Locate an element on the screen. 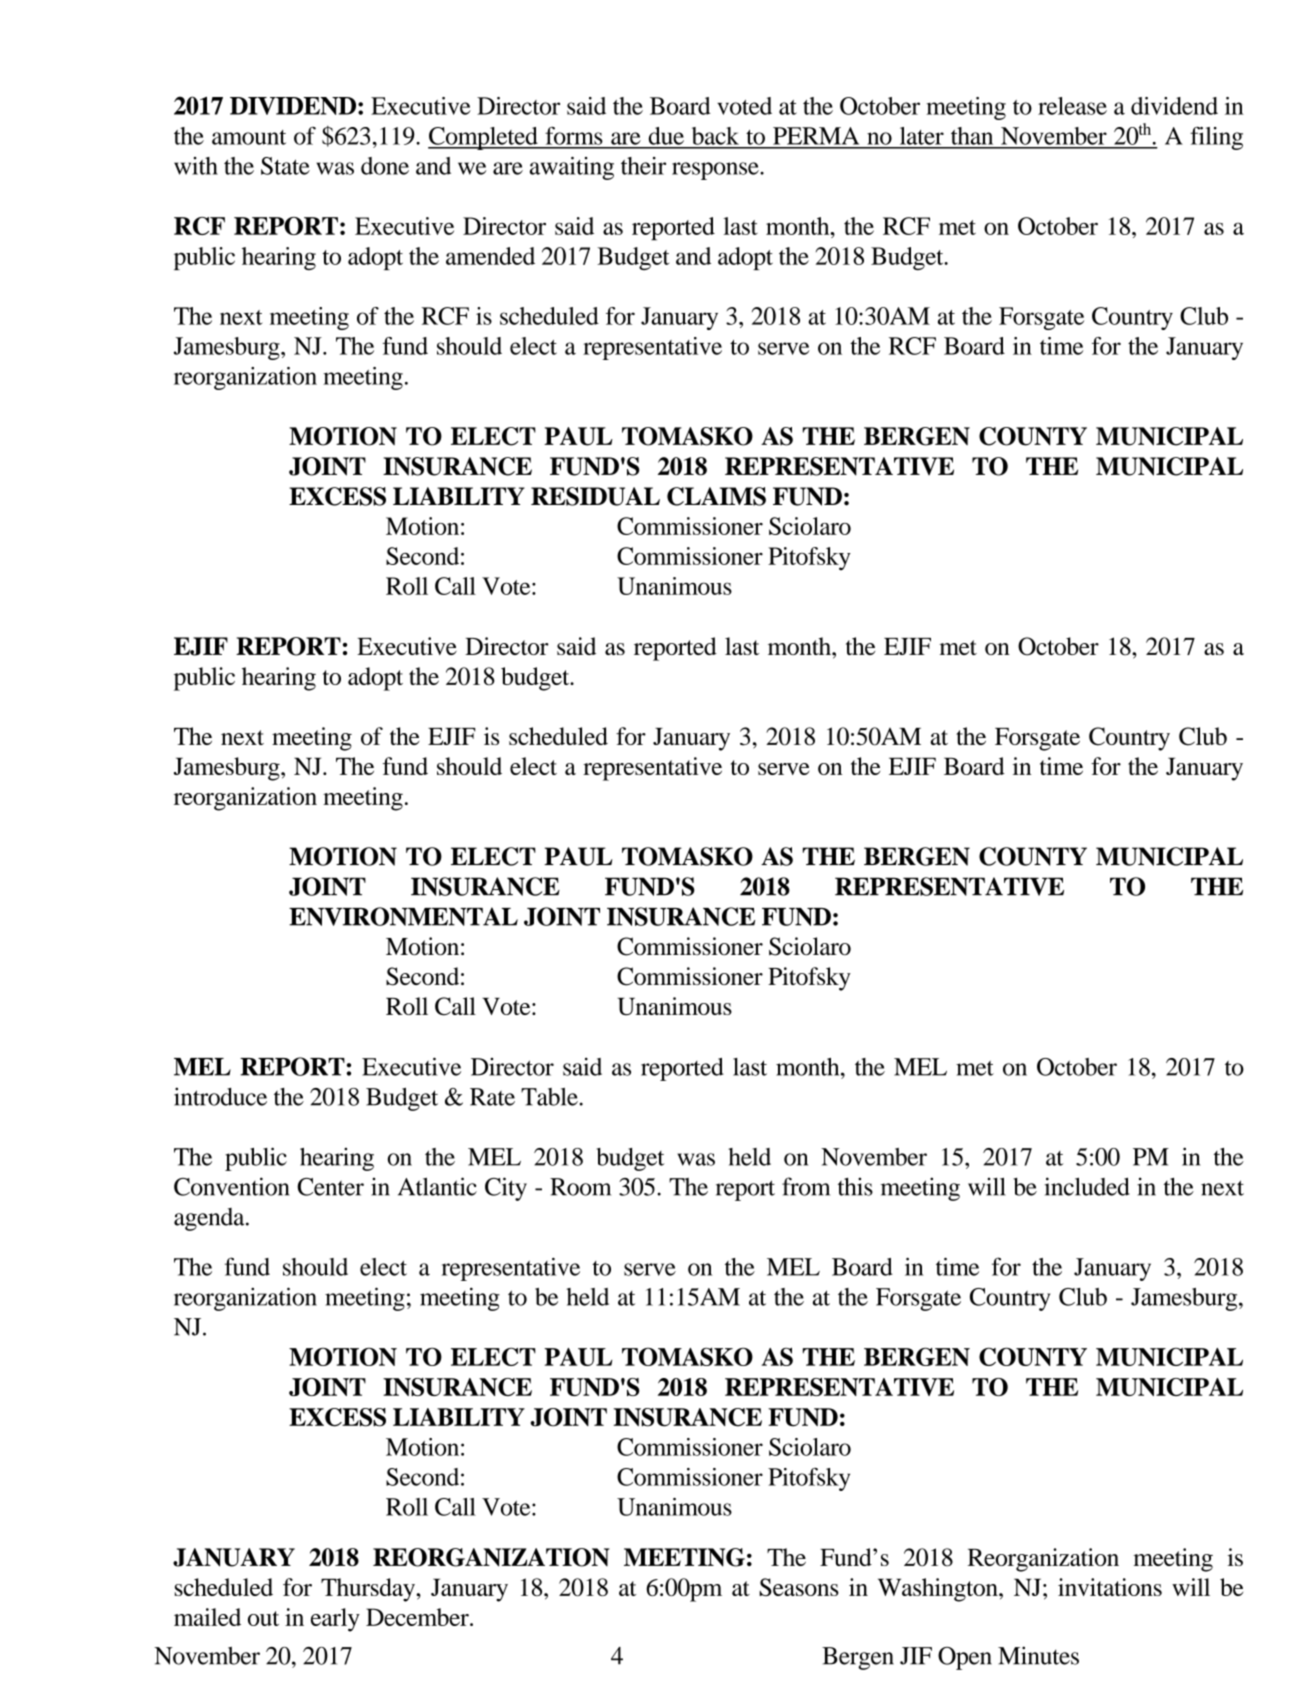 The image size is (1311, 1697). RESIDUAL is located at coordinates (595, 496).
